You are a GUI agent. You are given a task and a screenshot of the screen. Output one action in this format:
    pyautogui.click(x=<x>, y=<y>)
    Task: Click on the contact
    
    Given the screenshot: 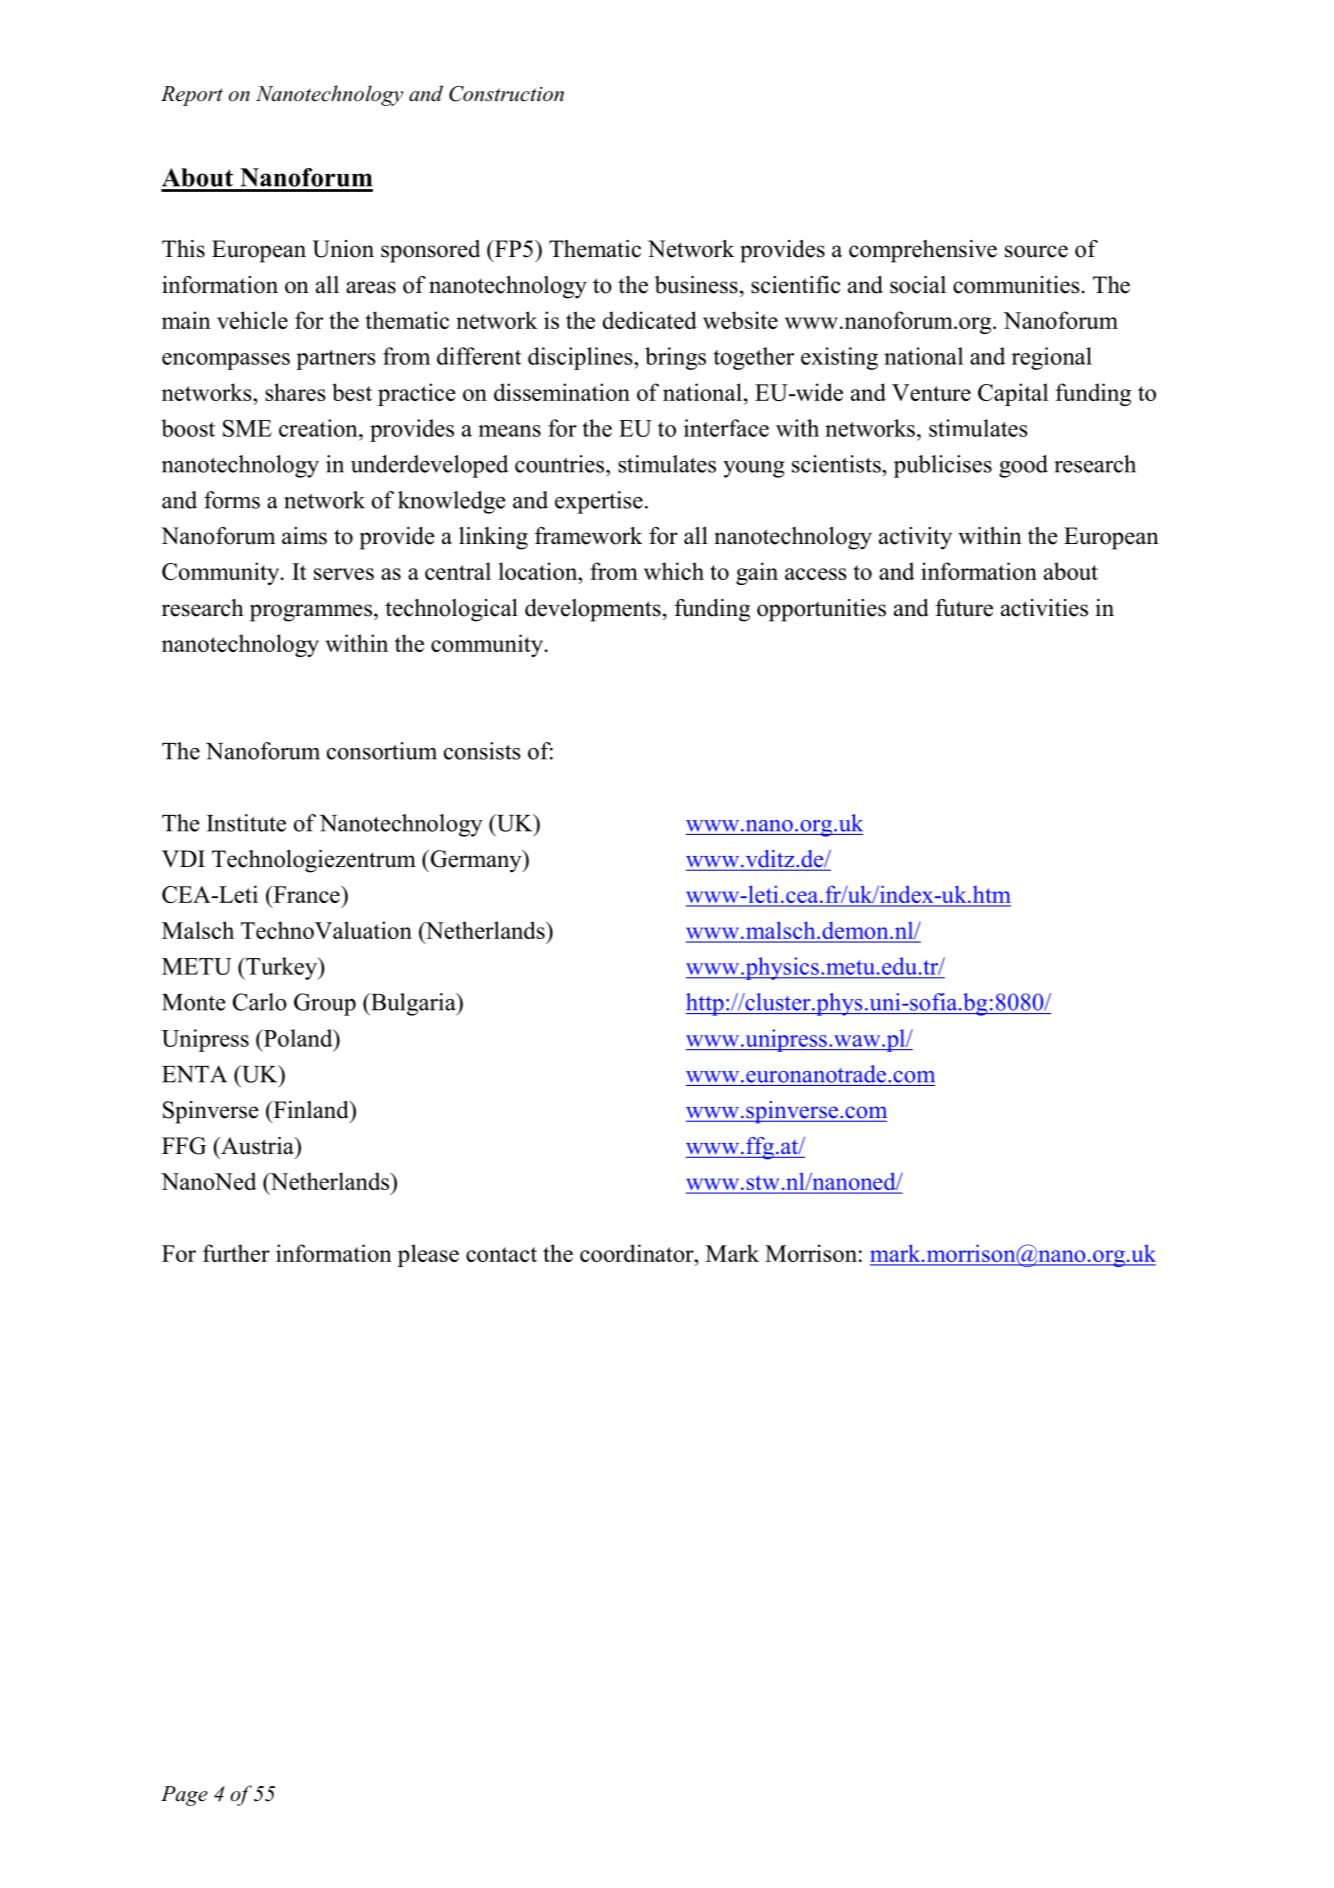 What is the action you would take?
    pyautogui.click(x=501, y=1254)
